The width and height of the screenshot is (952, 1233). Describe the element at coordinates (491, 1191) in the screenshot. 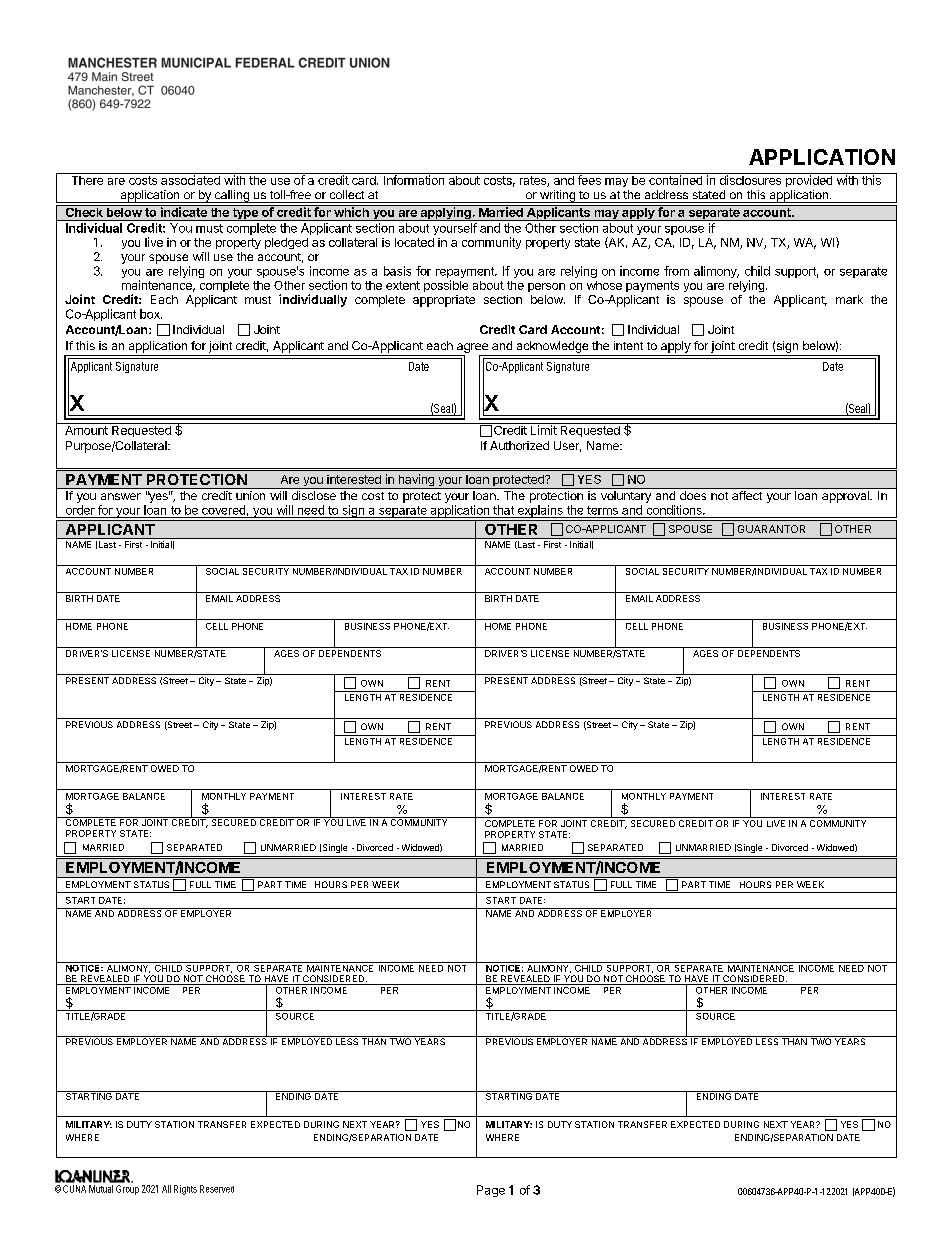

I see `Page` at that location.
